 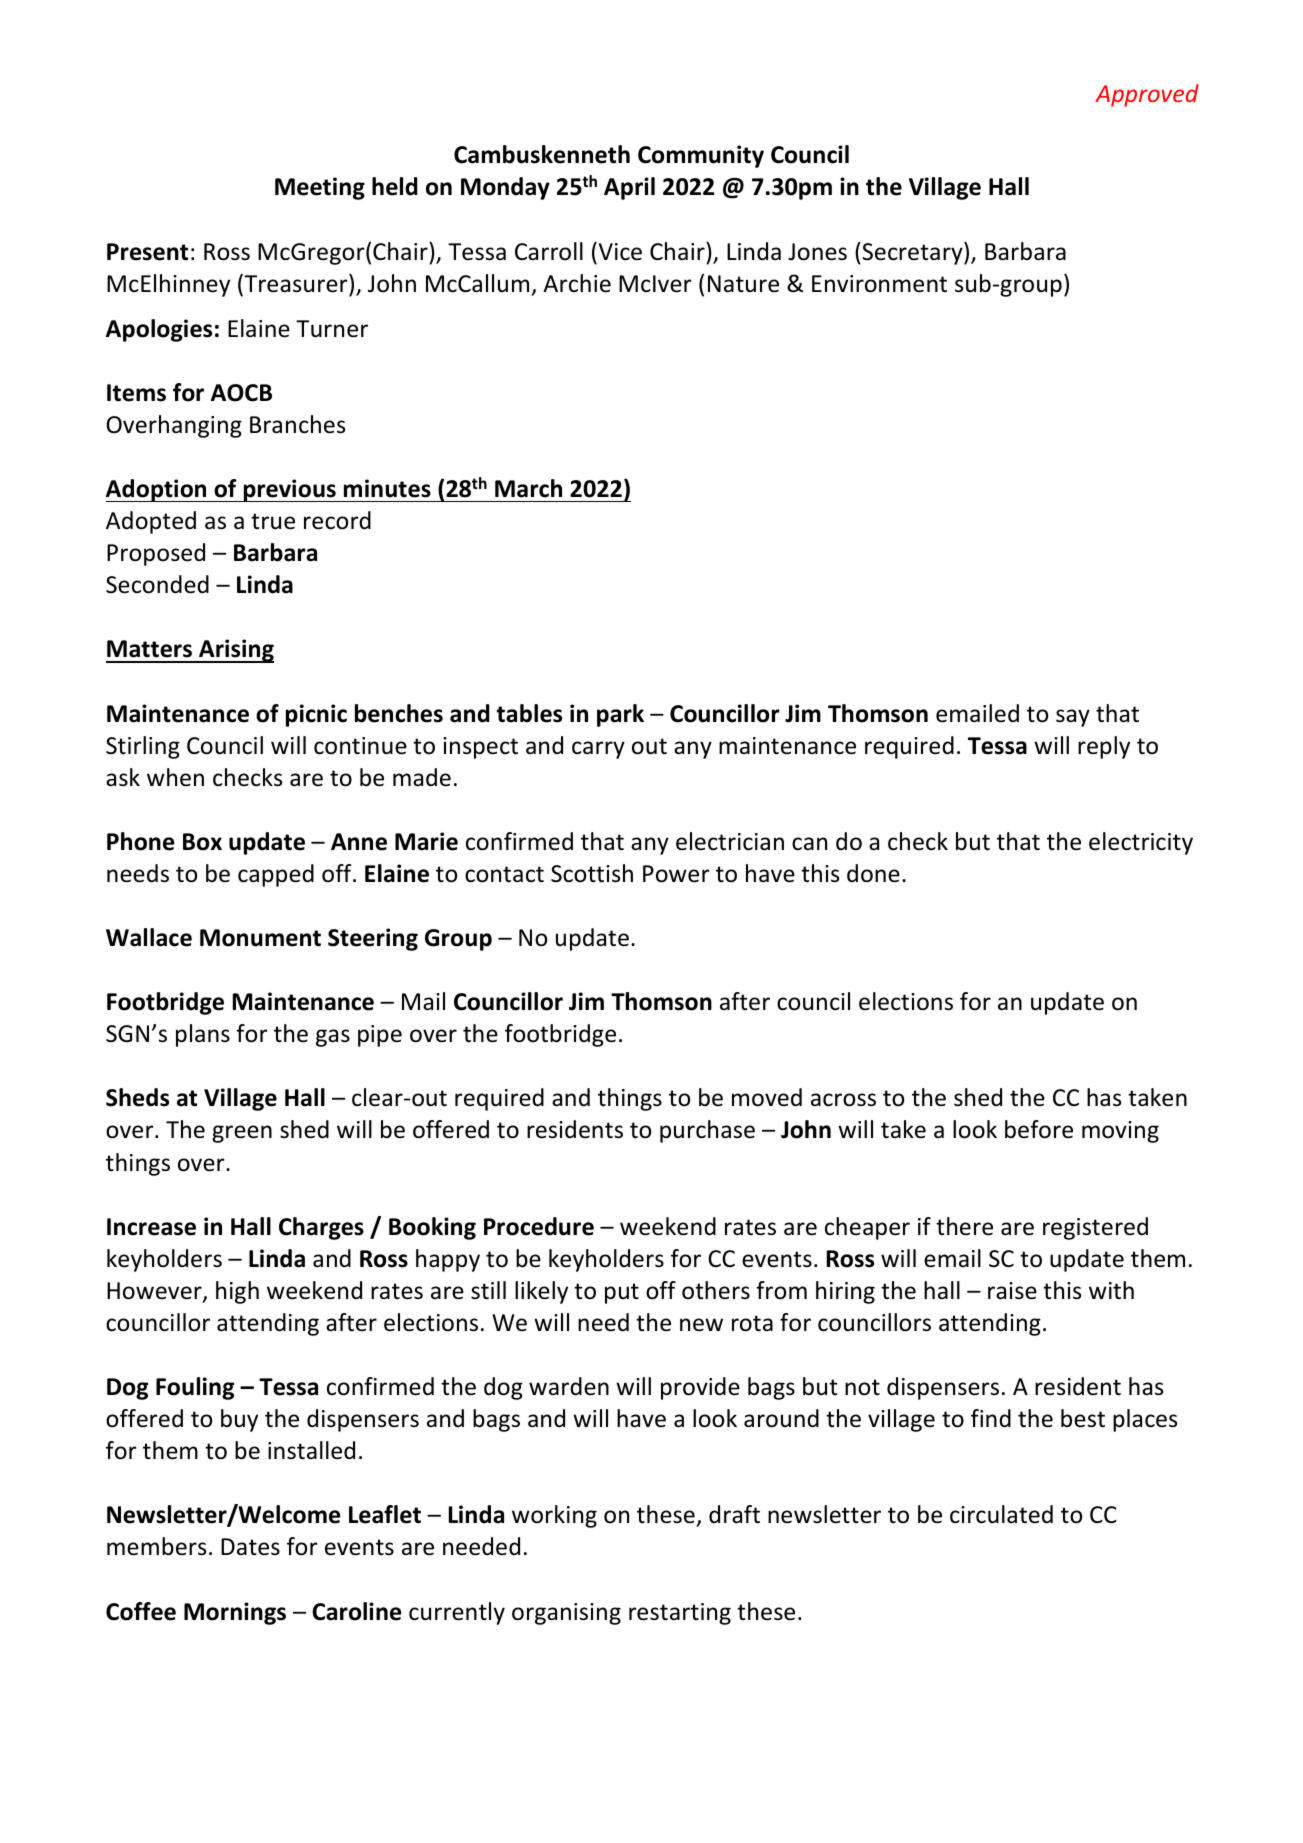 I want to click on Dates, so click(x=250, y=1547).
